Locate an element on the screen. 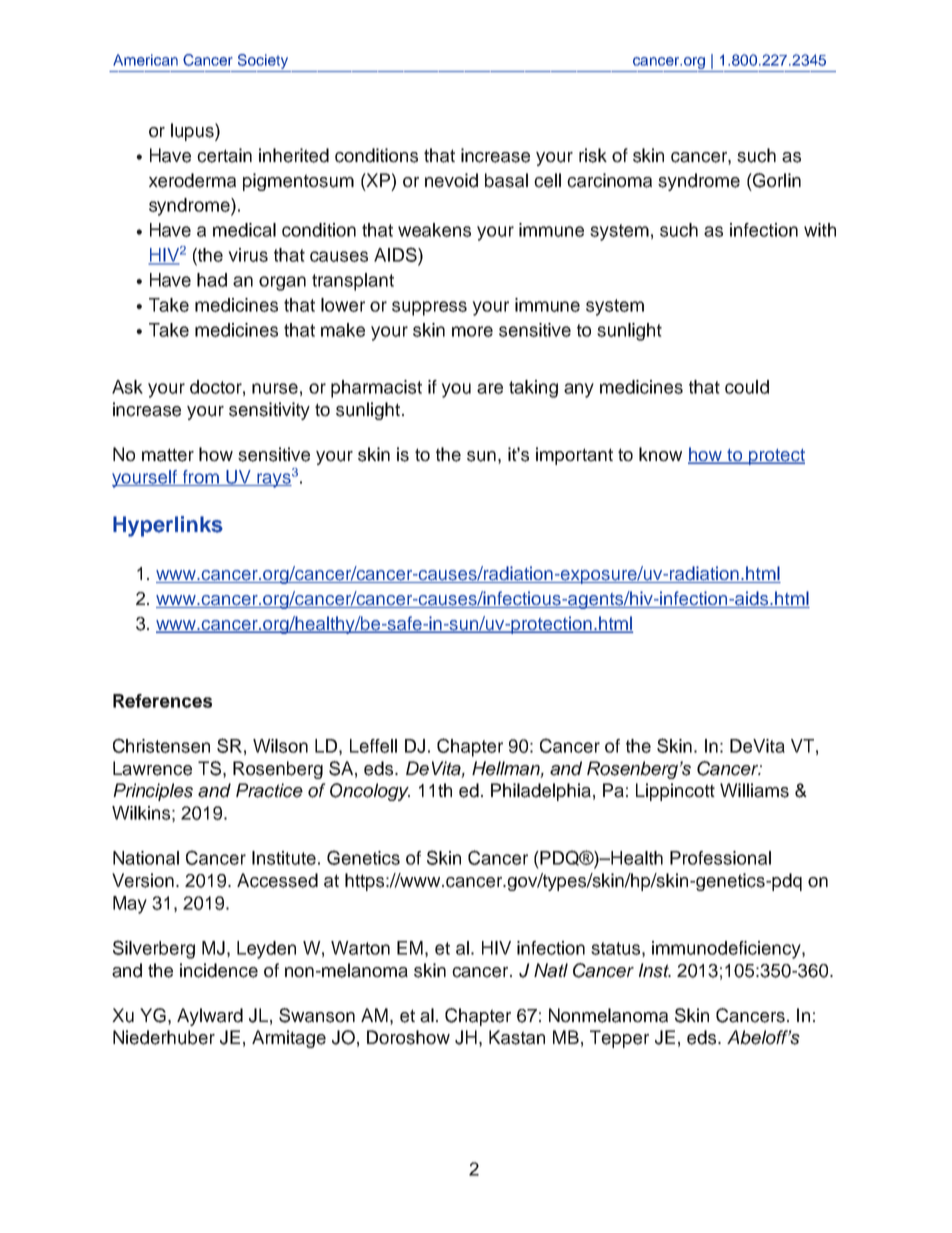  had is located at coordinates (212, 280).
